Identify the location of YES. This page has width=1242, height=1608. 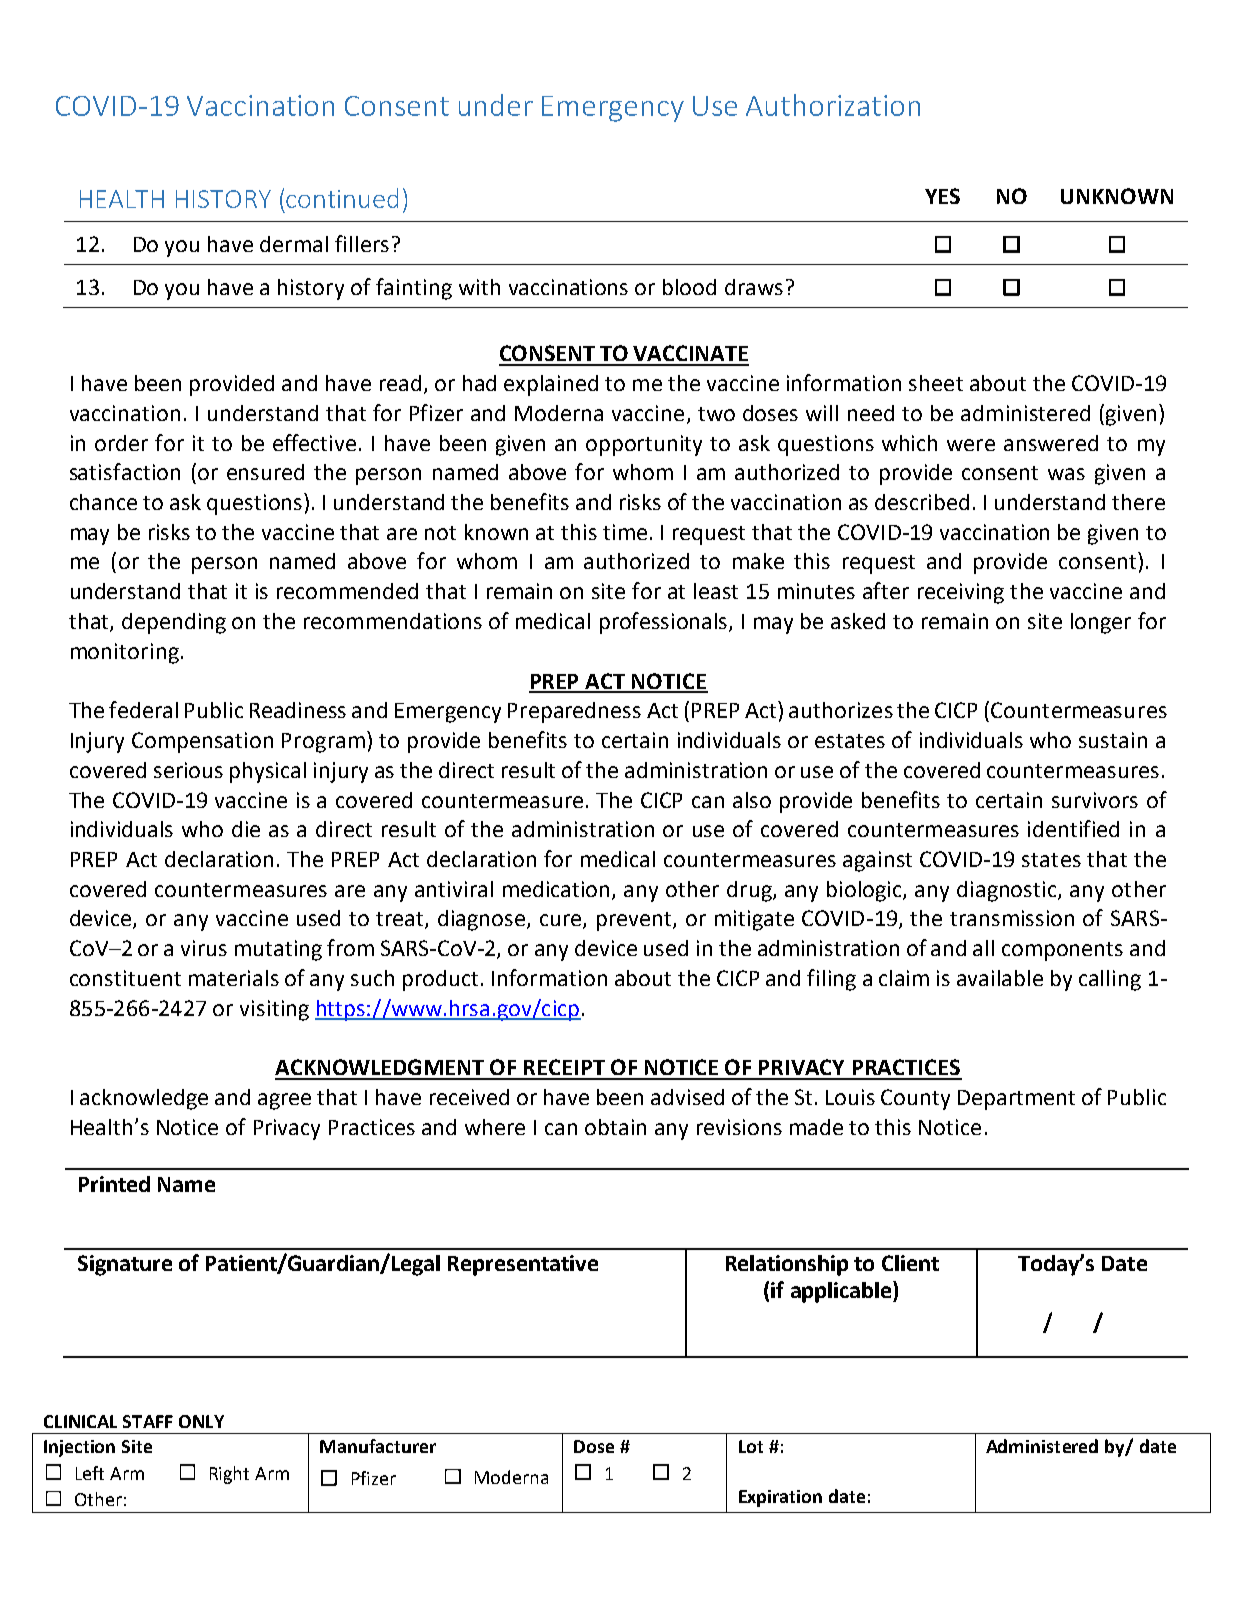
(942, 196).
